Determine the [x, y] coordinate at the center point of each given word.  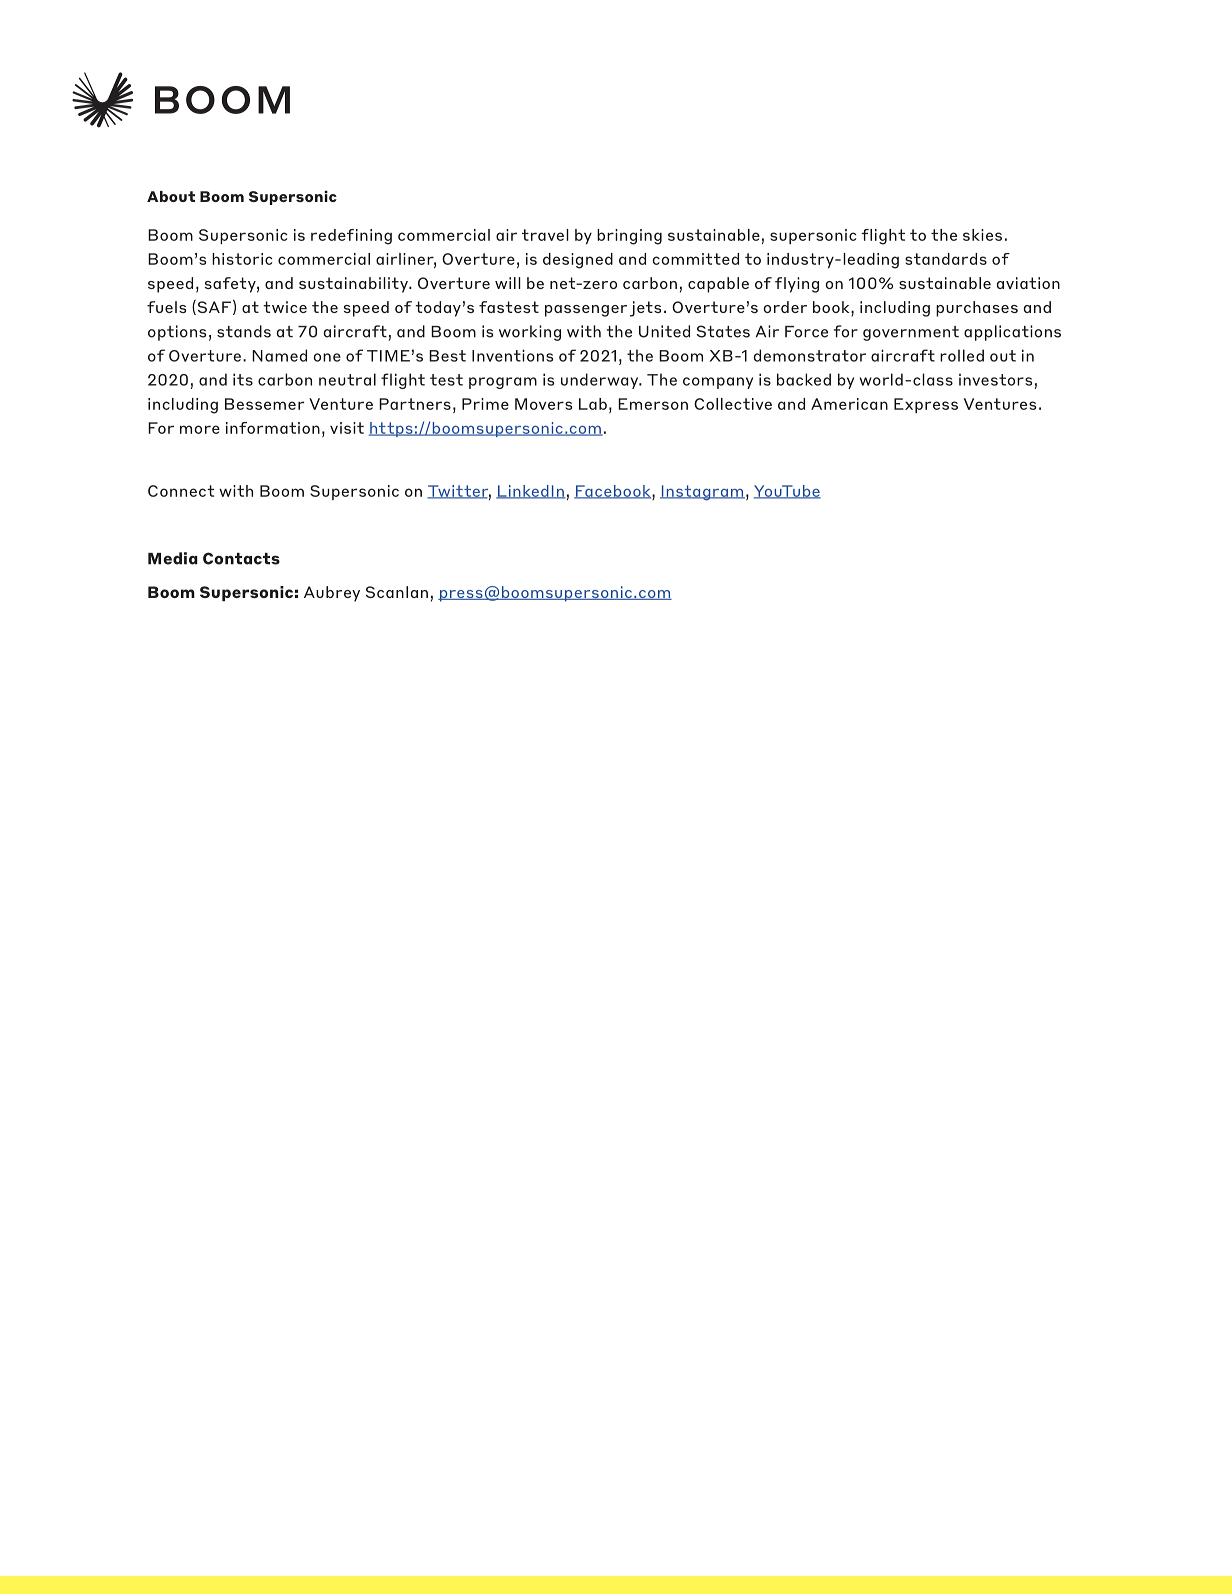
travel [545, 235]
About [171, 196]
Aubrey [332, 594]
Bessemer [264, 404]
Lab [593, 404]
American [849, 404]
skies [982, 235]
